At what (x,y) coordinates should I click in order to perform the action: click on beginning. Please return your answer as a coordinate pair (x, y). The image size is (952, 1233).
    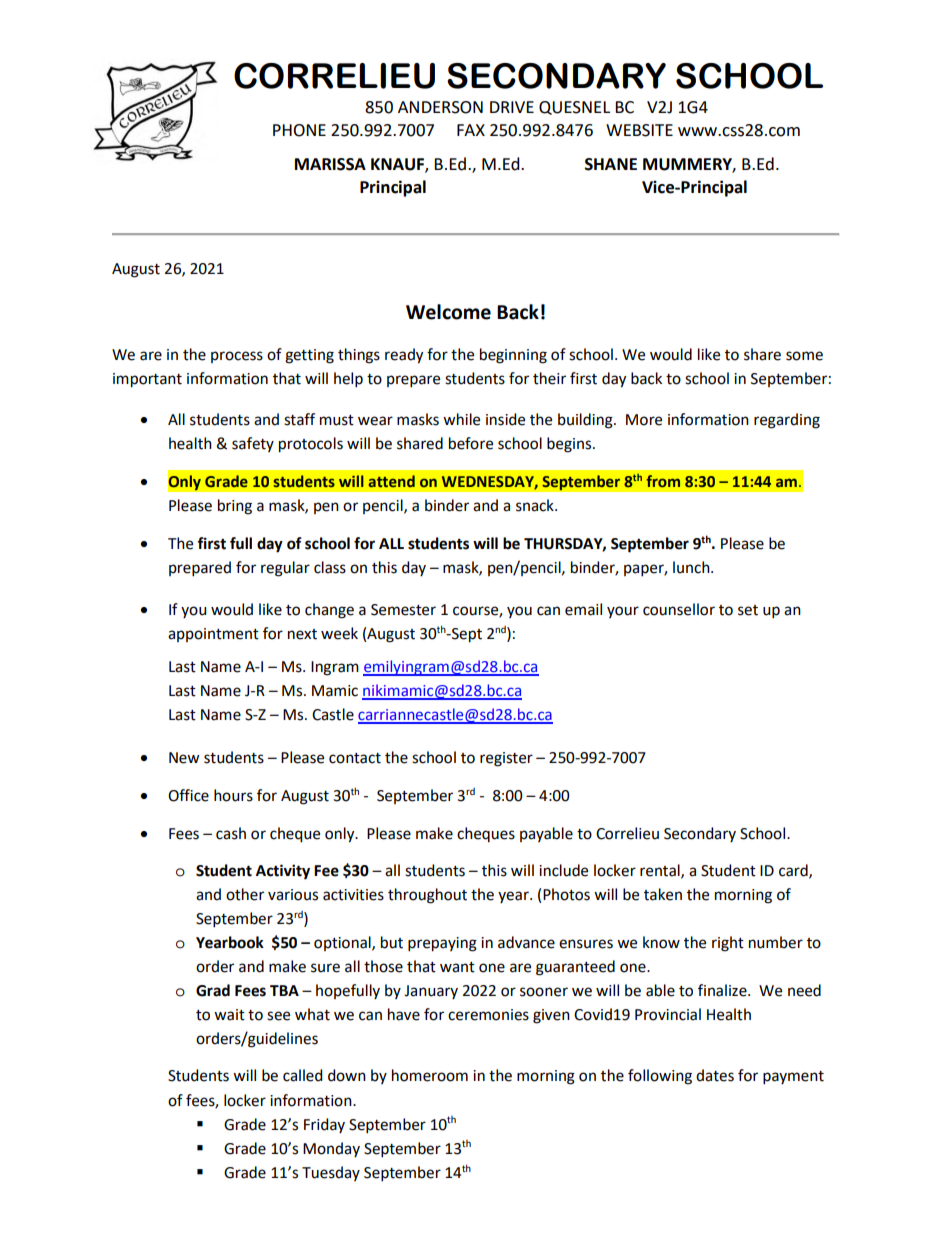
    Looking at the image, I should click on (513, 356).
